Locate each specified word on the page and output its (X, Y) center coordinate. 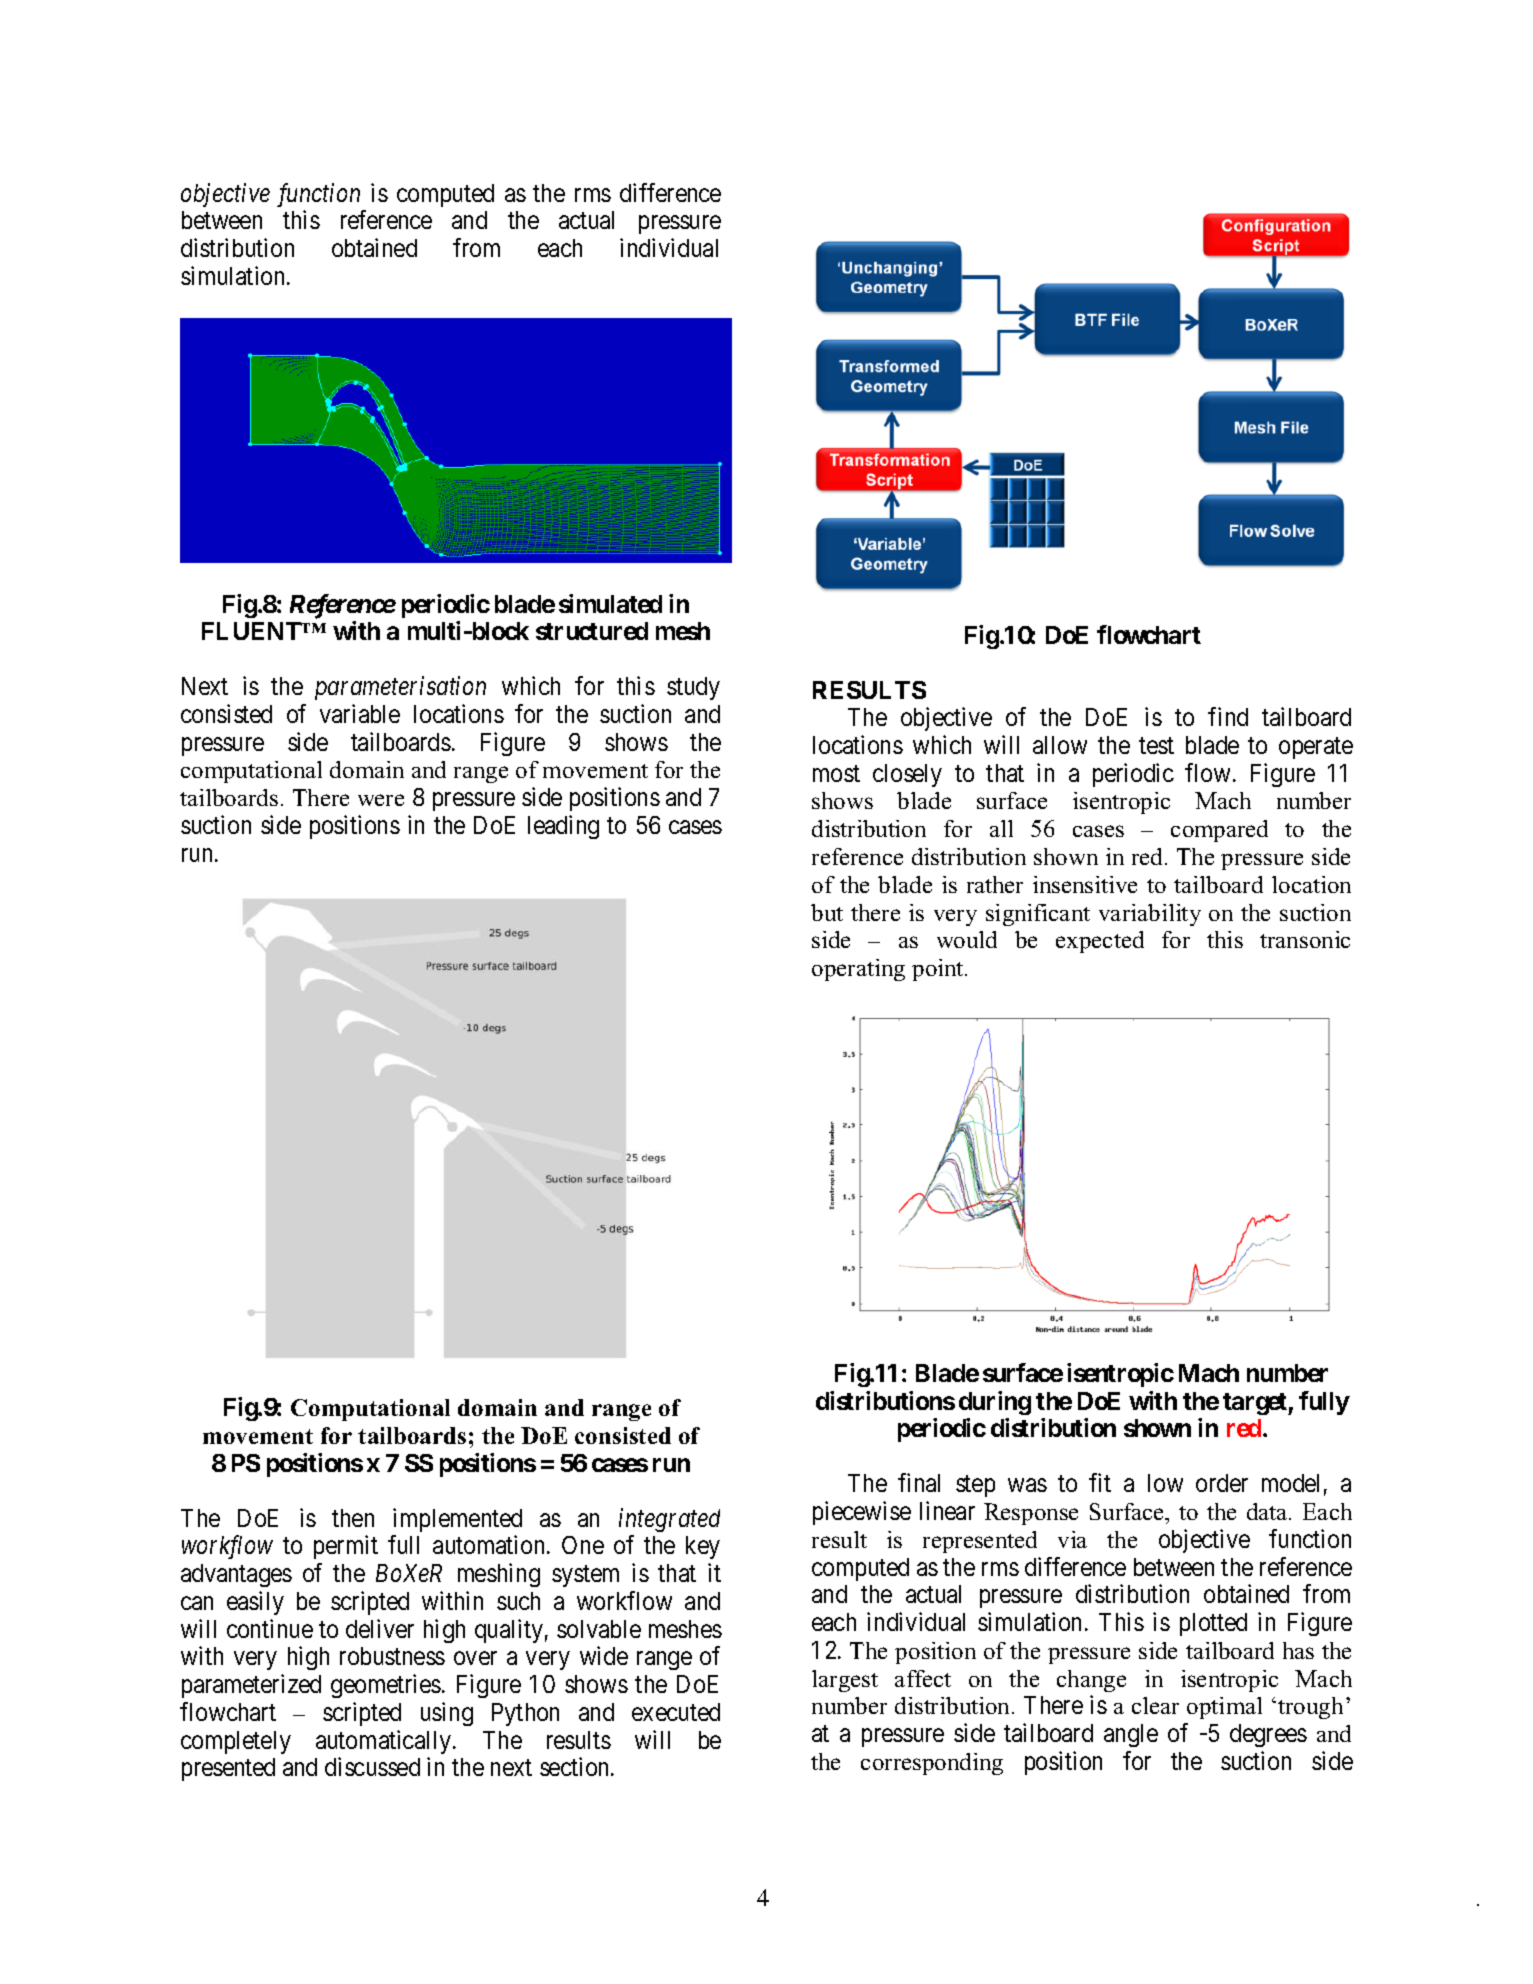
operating (858, 970)
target (1256, 1404)
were (381, 800)
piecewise (862, 1513)
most (836, 773)
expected (1100, 942)
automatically (385, 1742)
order (1222, 1483)
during (995, 1403)
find (1228, 716)
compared (1219, 831)
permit (346, 1547)
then (353, 1518)
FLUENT (253, 631)
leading (563, 827)
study (693, 688)
